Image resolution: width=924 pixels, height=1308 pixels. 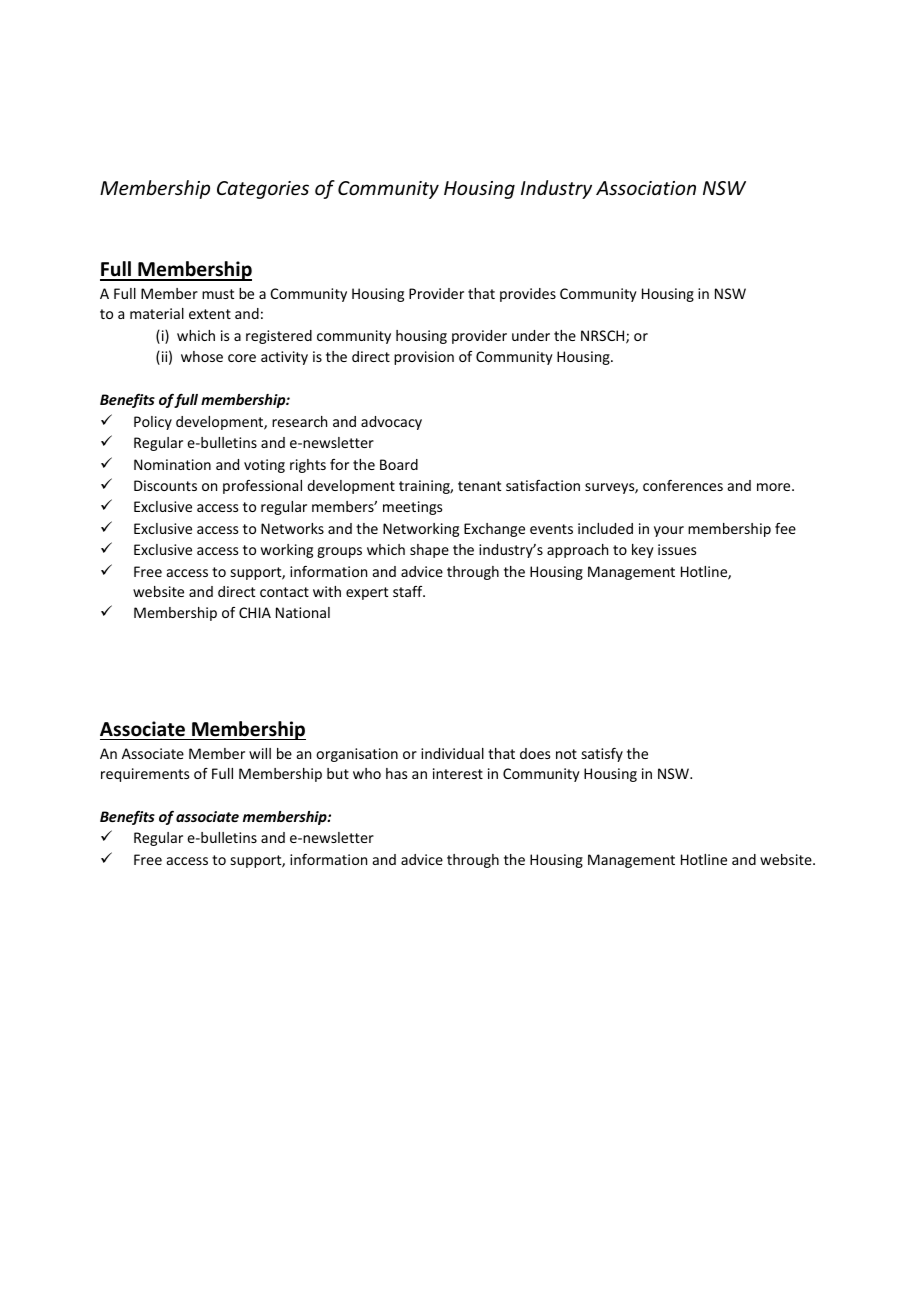 I want to click on provides, so click(x=528, y=295).
